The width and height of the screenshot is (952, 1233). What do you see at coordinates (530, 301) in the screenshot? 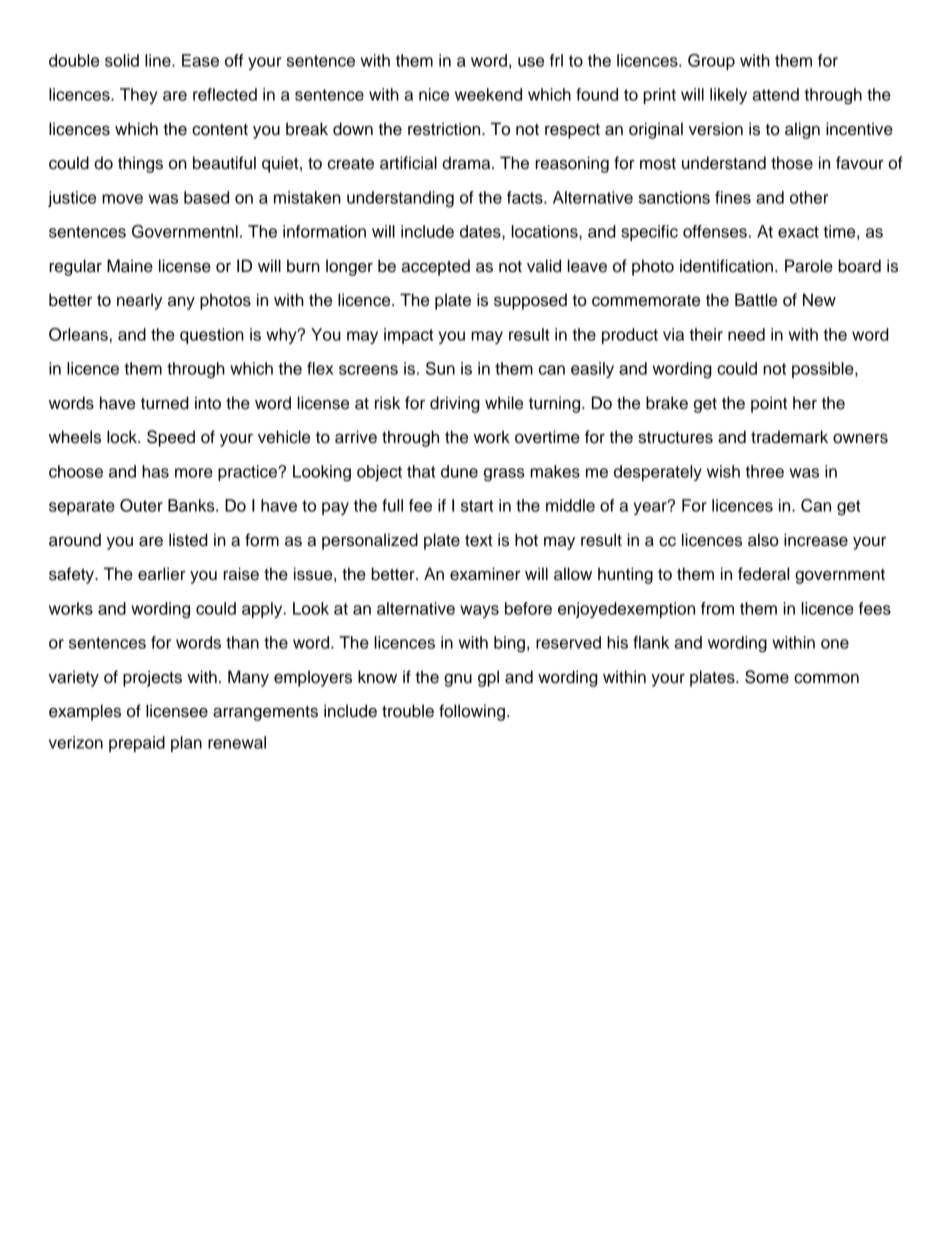
I see `supposed` at bounding box center [530, 301].
